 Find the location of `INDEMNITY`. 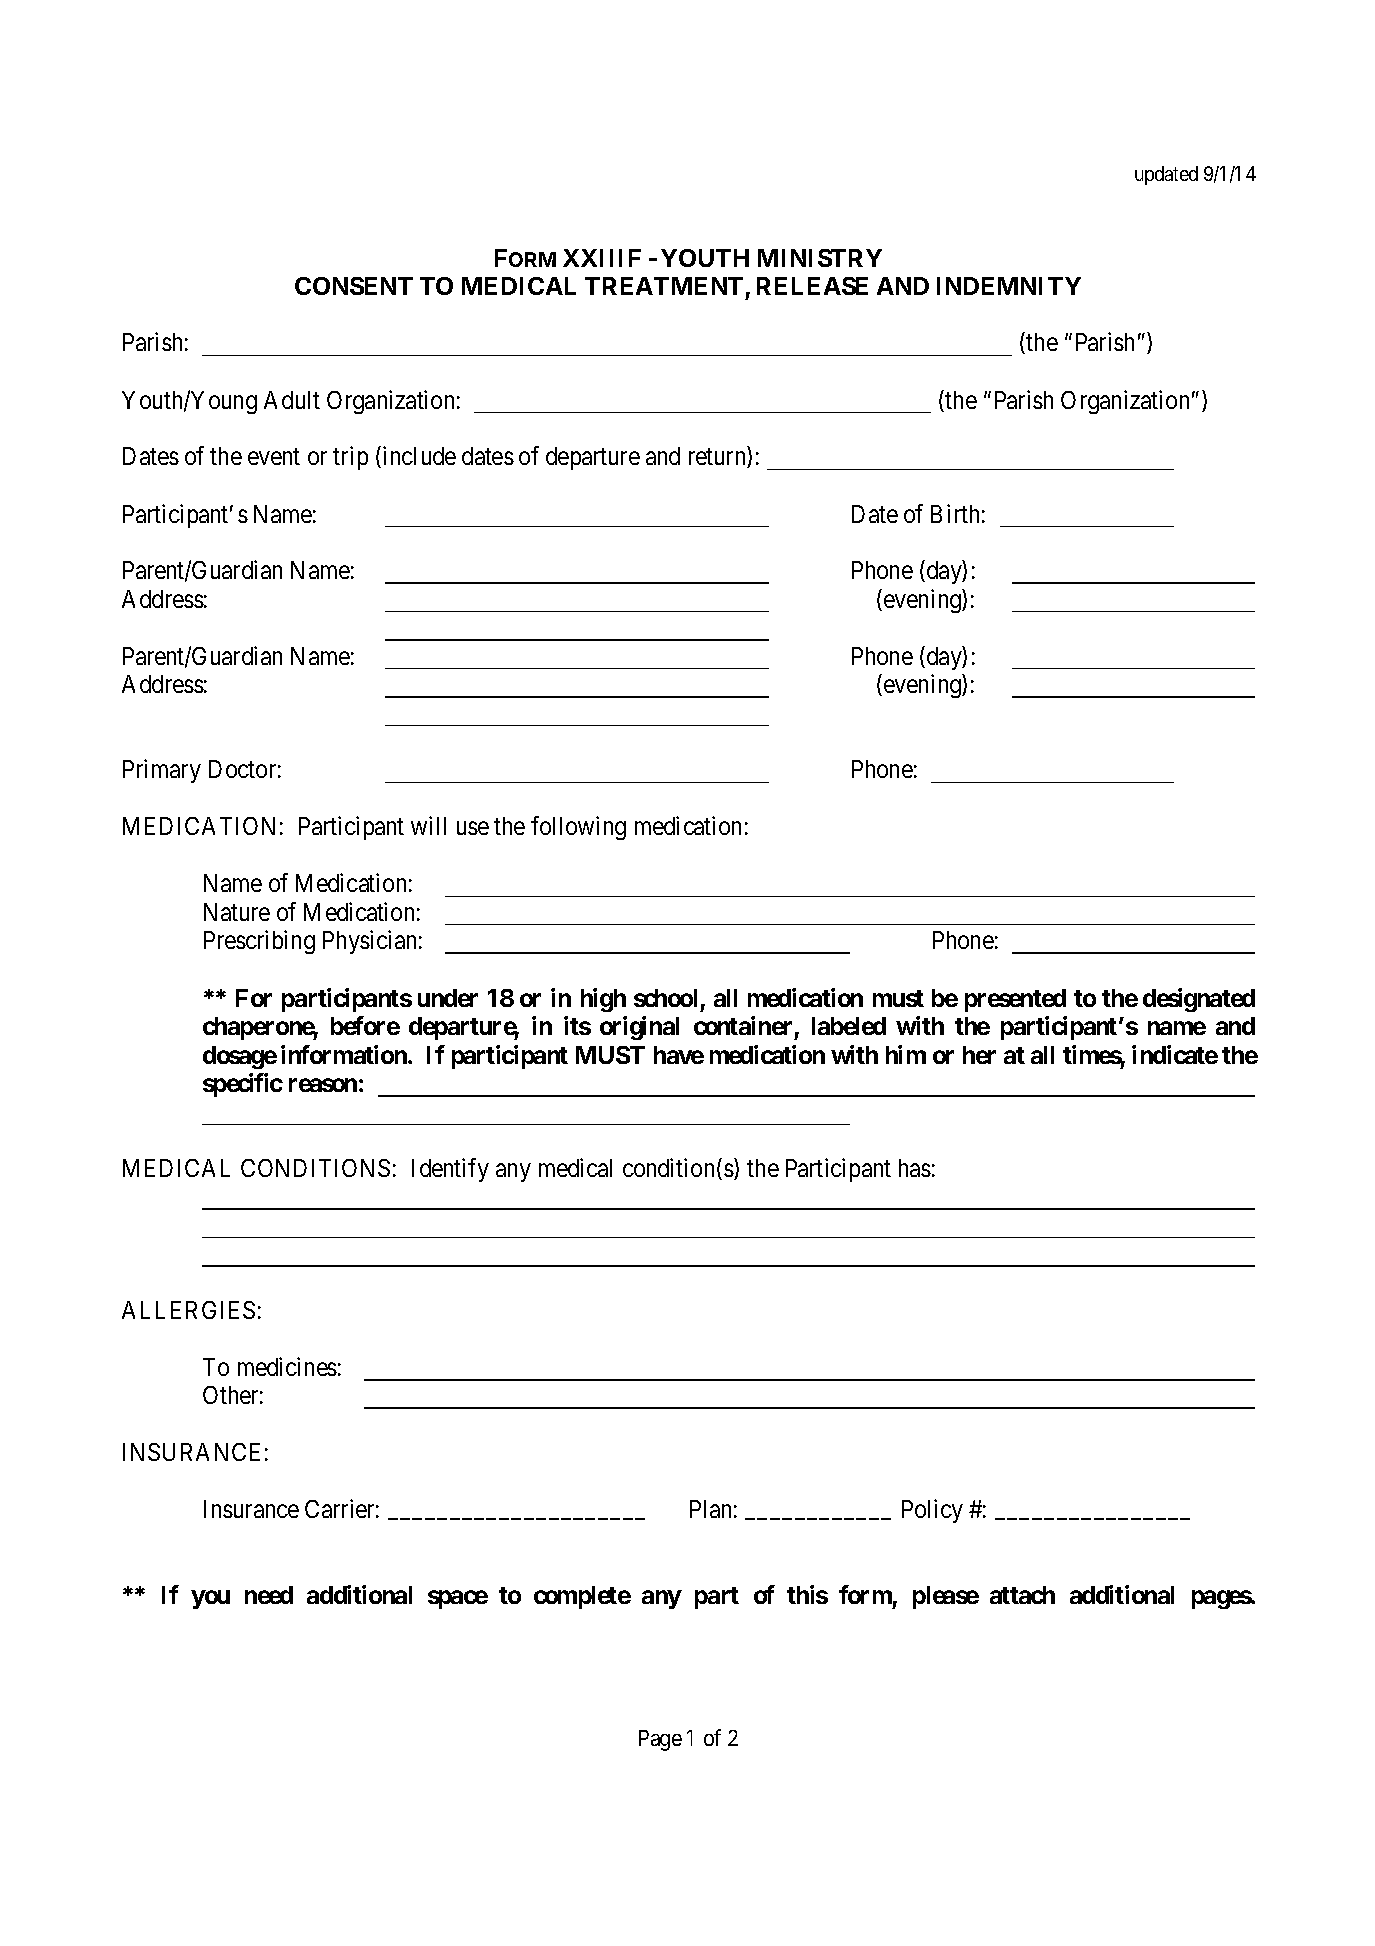

INDEMNITY is located at coordinates (1009, 286).
